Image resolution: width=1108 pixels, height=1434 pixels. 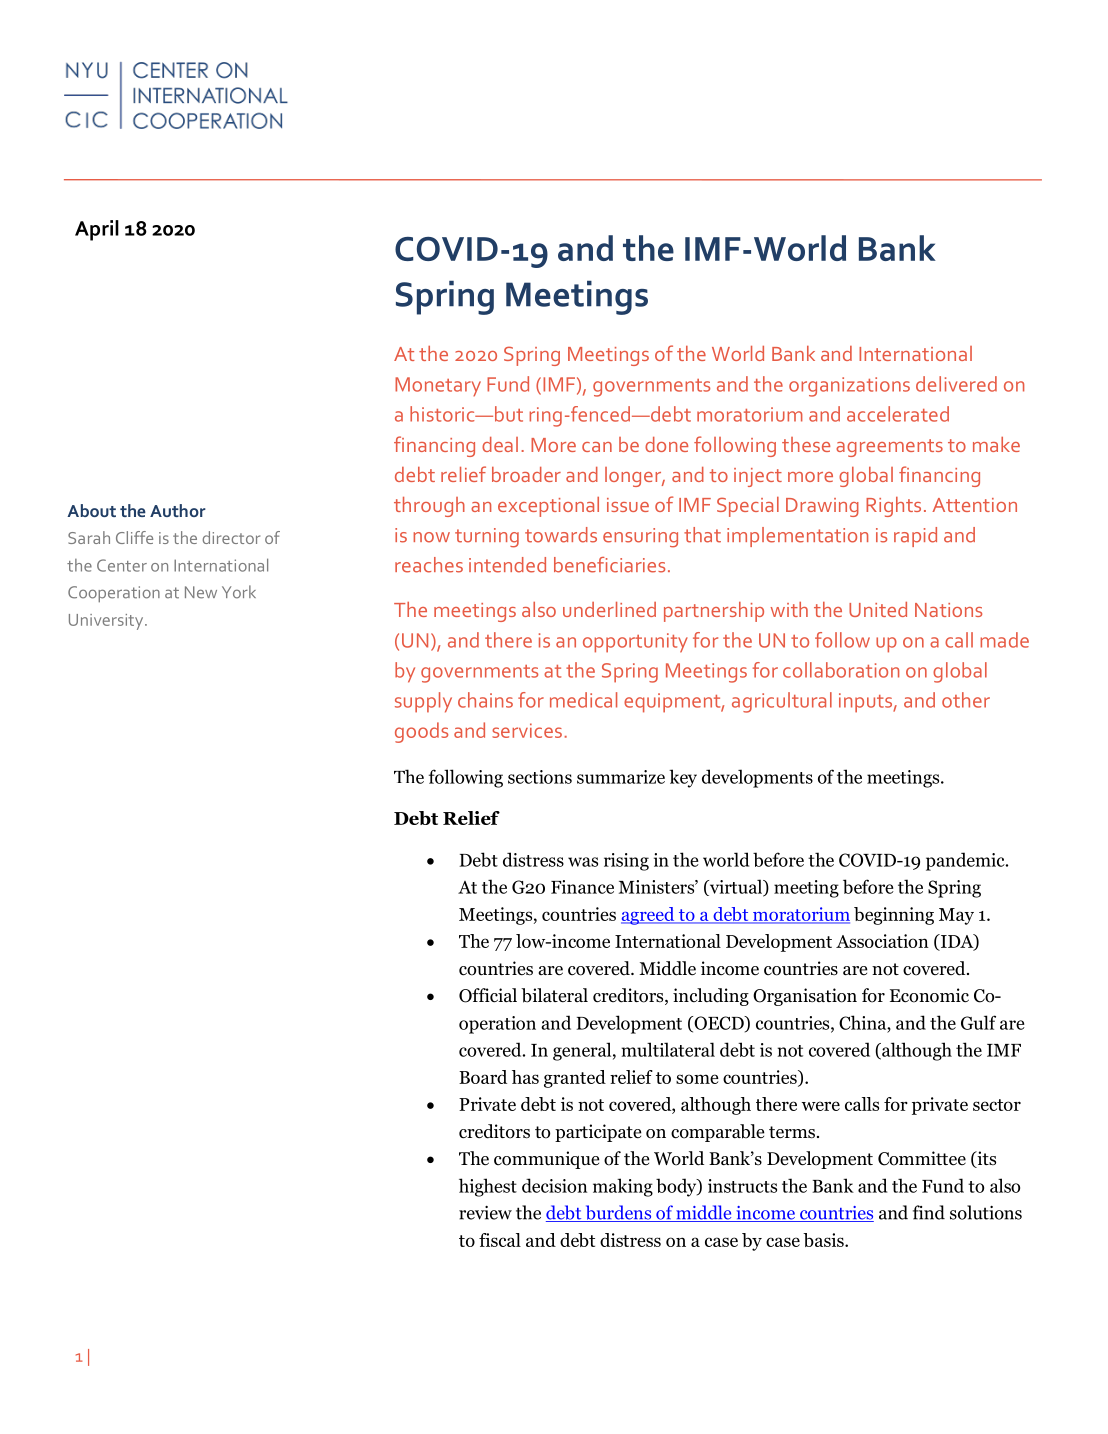 What do you see at coordinates (438, 387) in the screenshot?
I see `Monetary` at bounding box center [438, 387].
